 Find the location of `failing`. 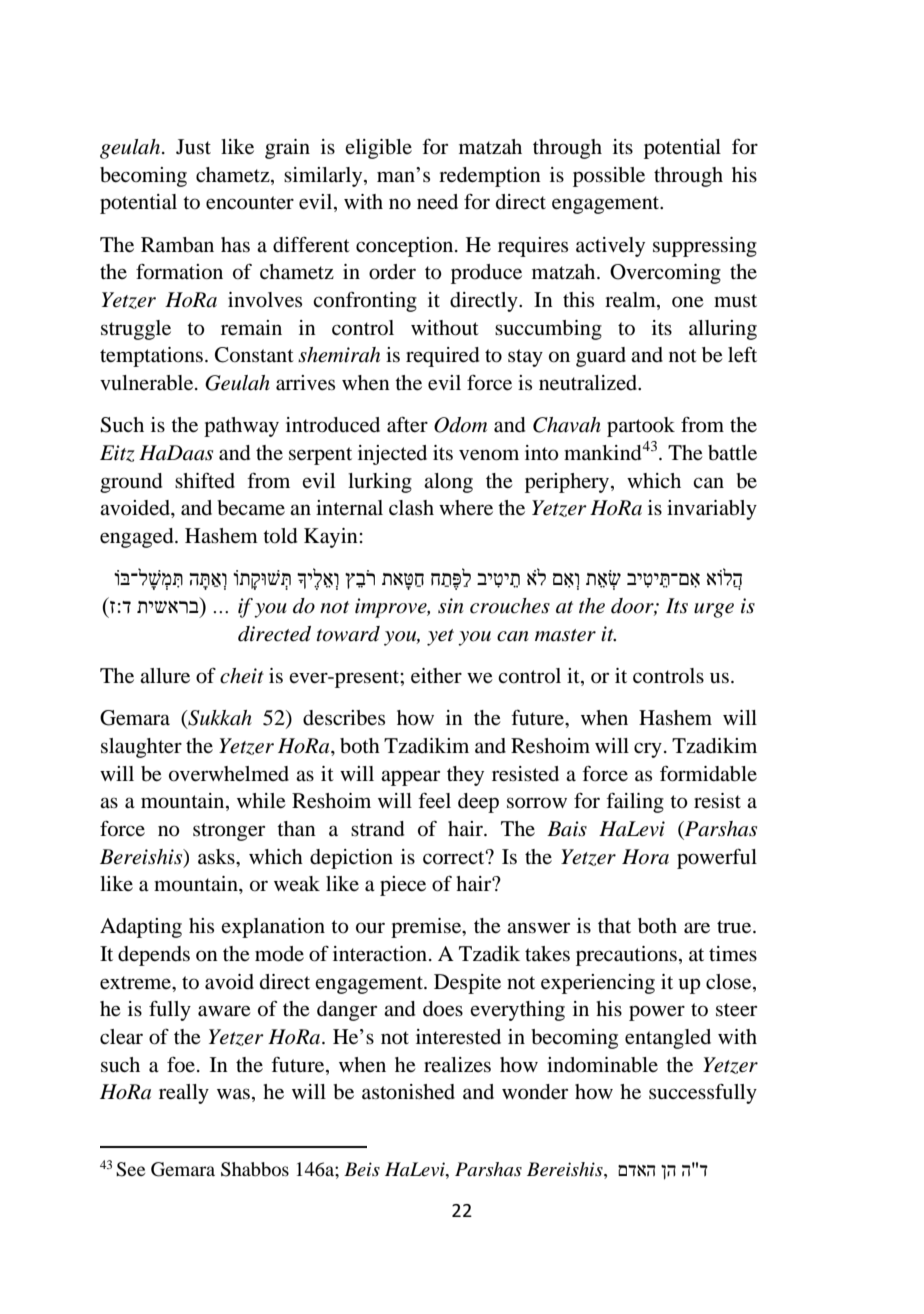

failing is located at coordinates (635, 802).
